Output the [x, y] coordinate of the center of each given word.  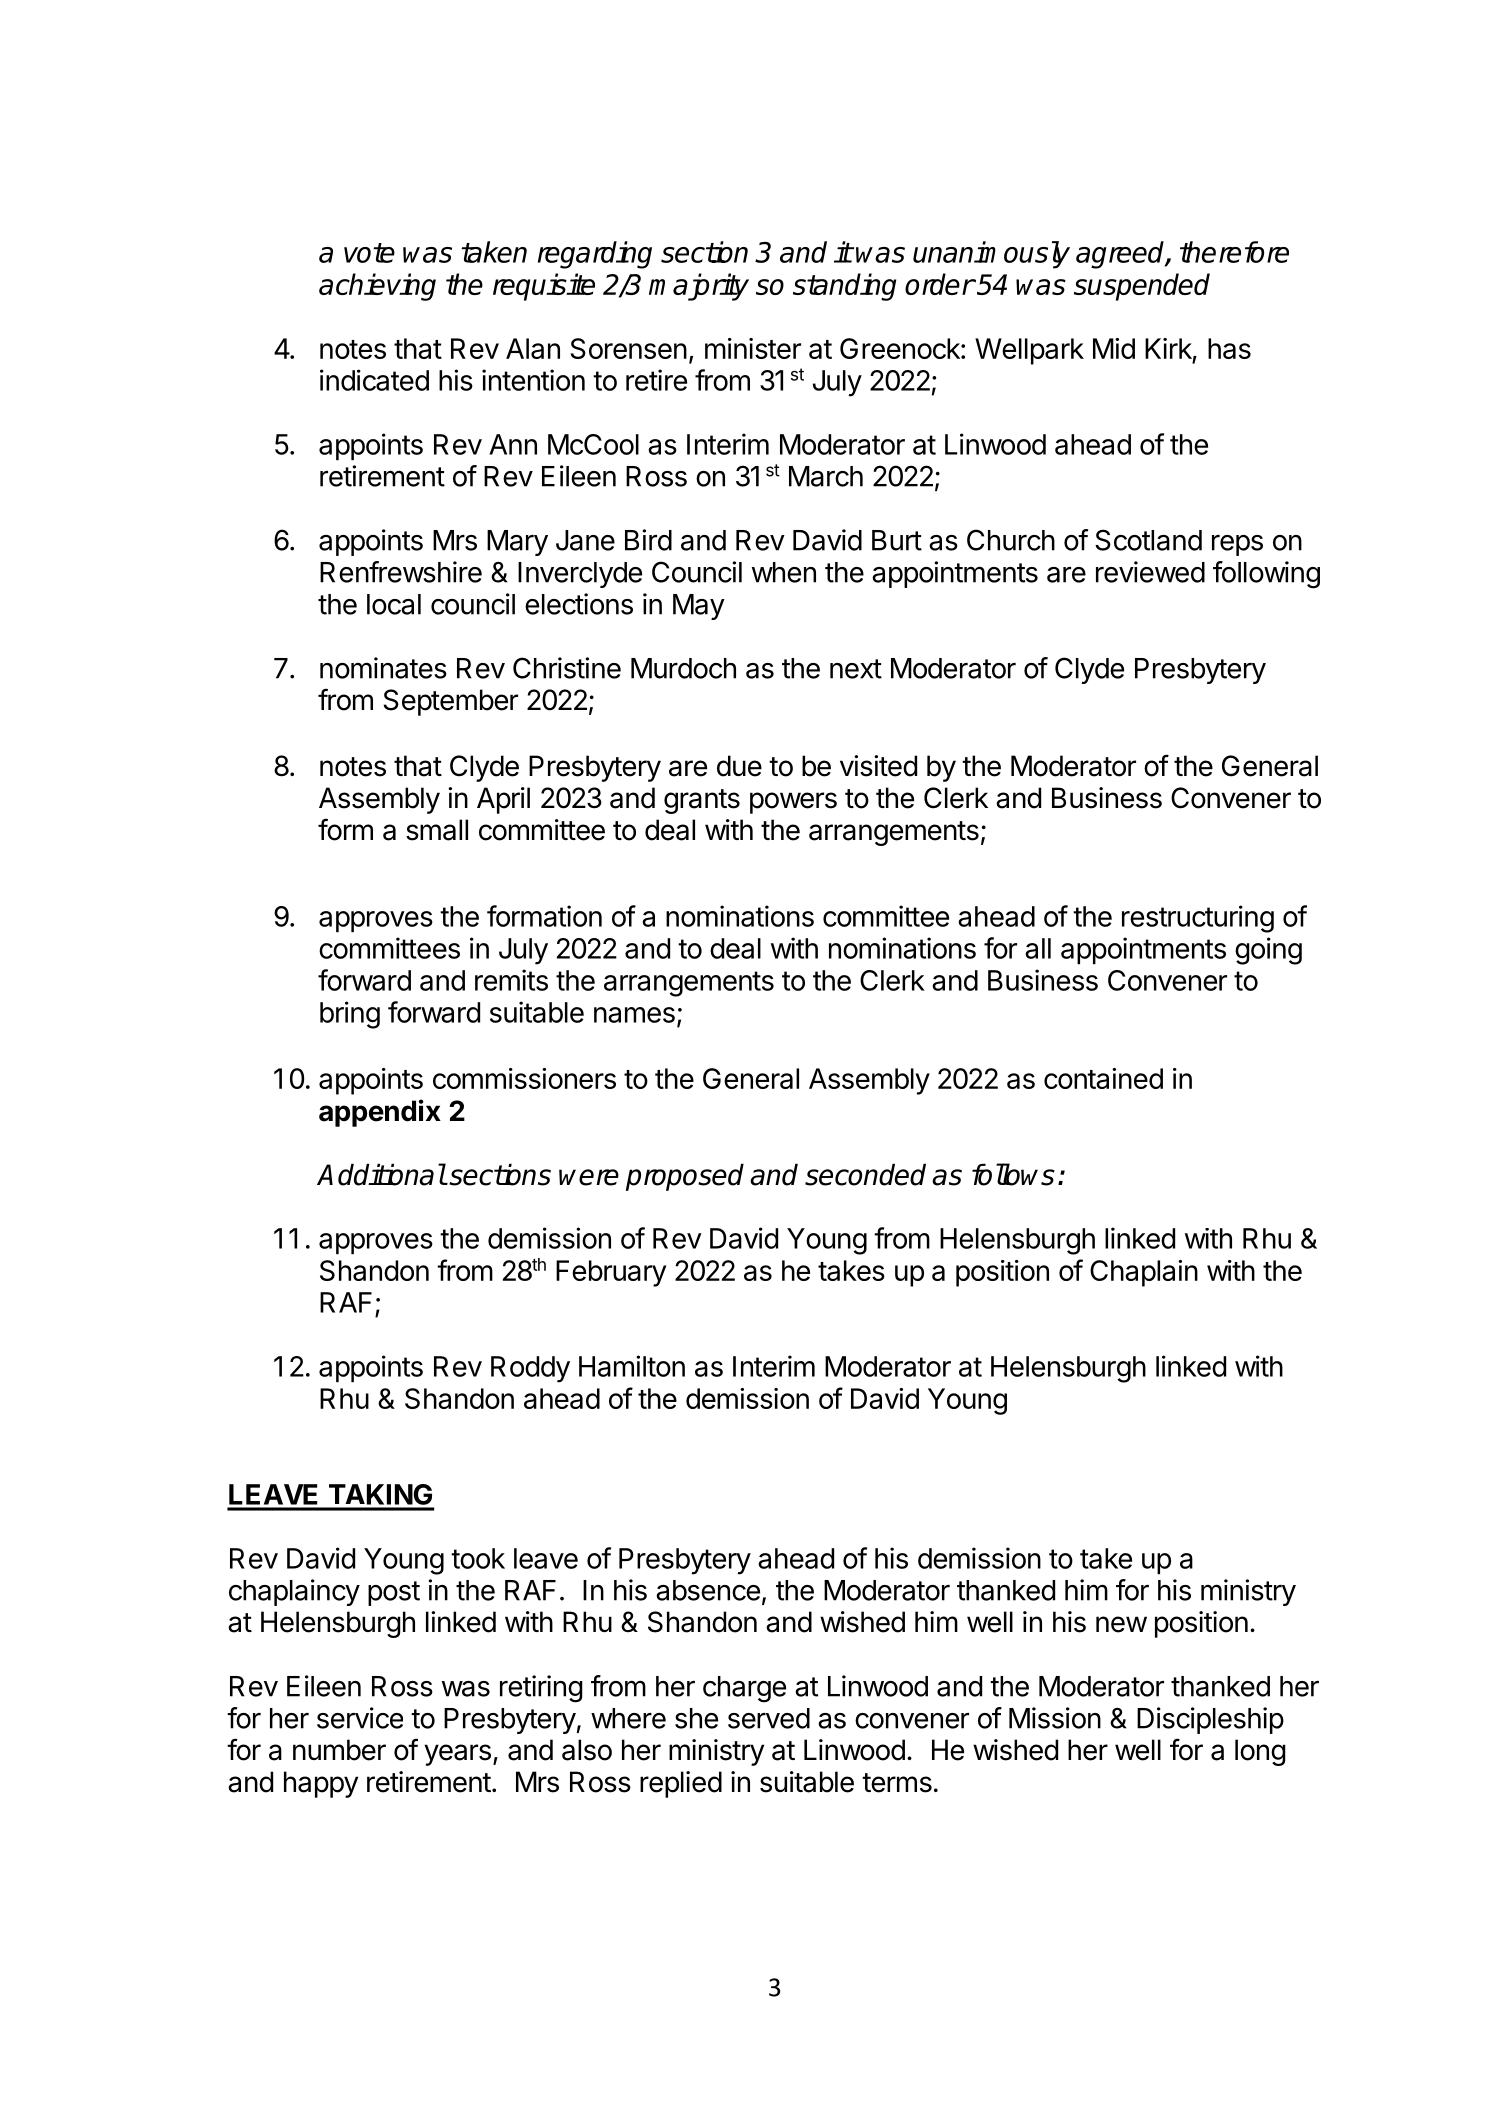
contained [1103, 1078]
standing [844, 287]
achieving [377, 287]
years [457, 1755]
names [634, 1015]
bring [350, 1015]
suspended [1142, 287]
